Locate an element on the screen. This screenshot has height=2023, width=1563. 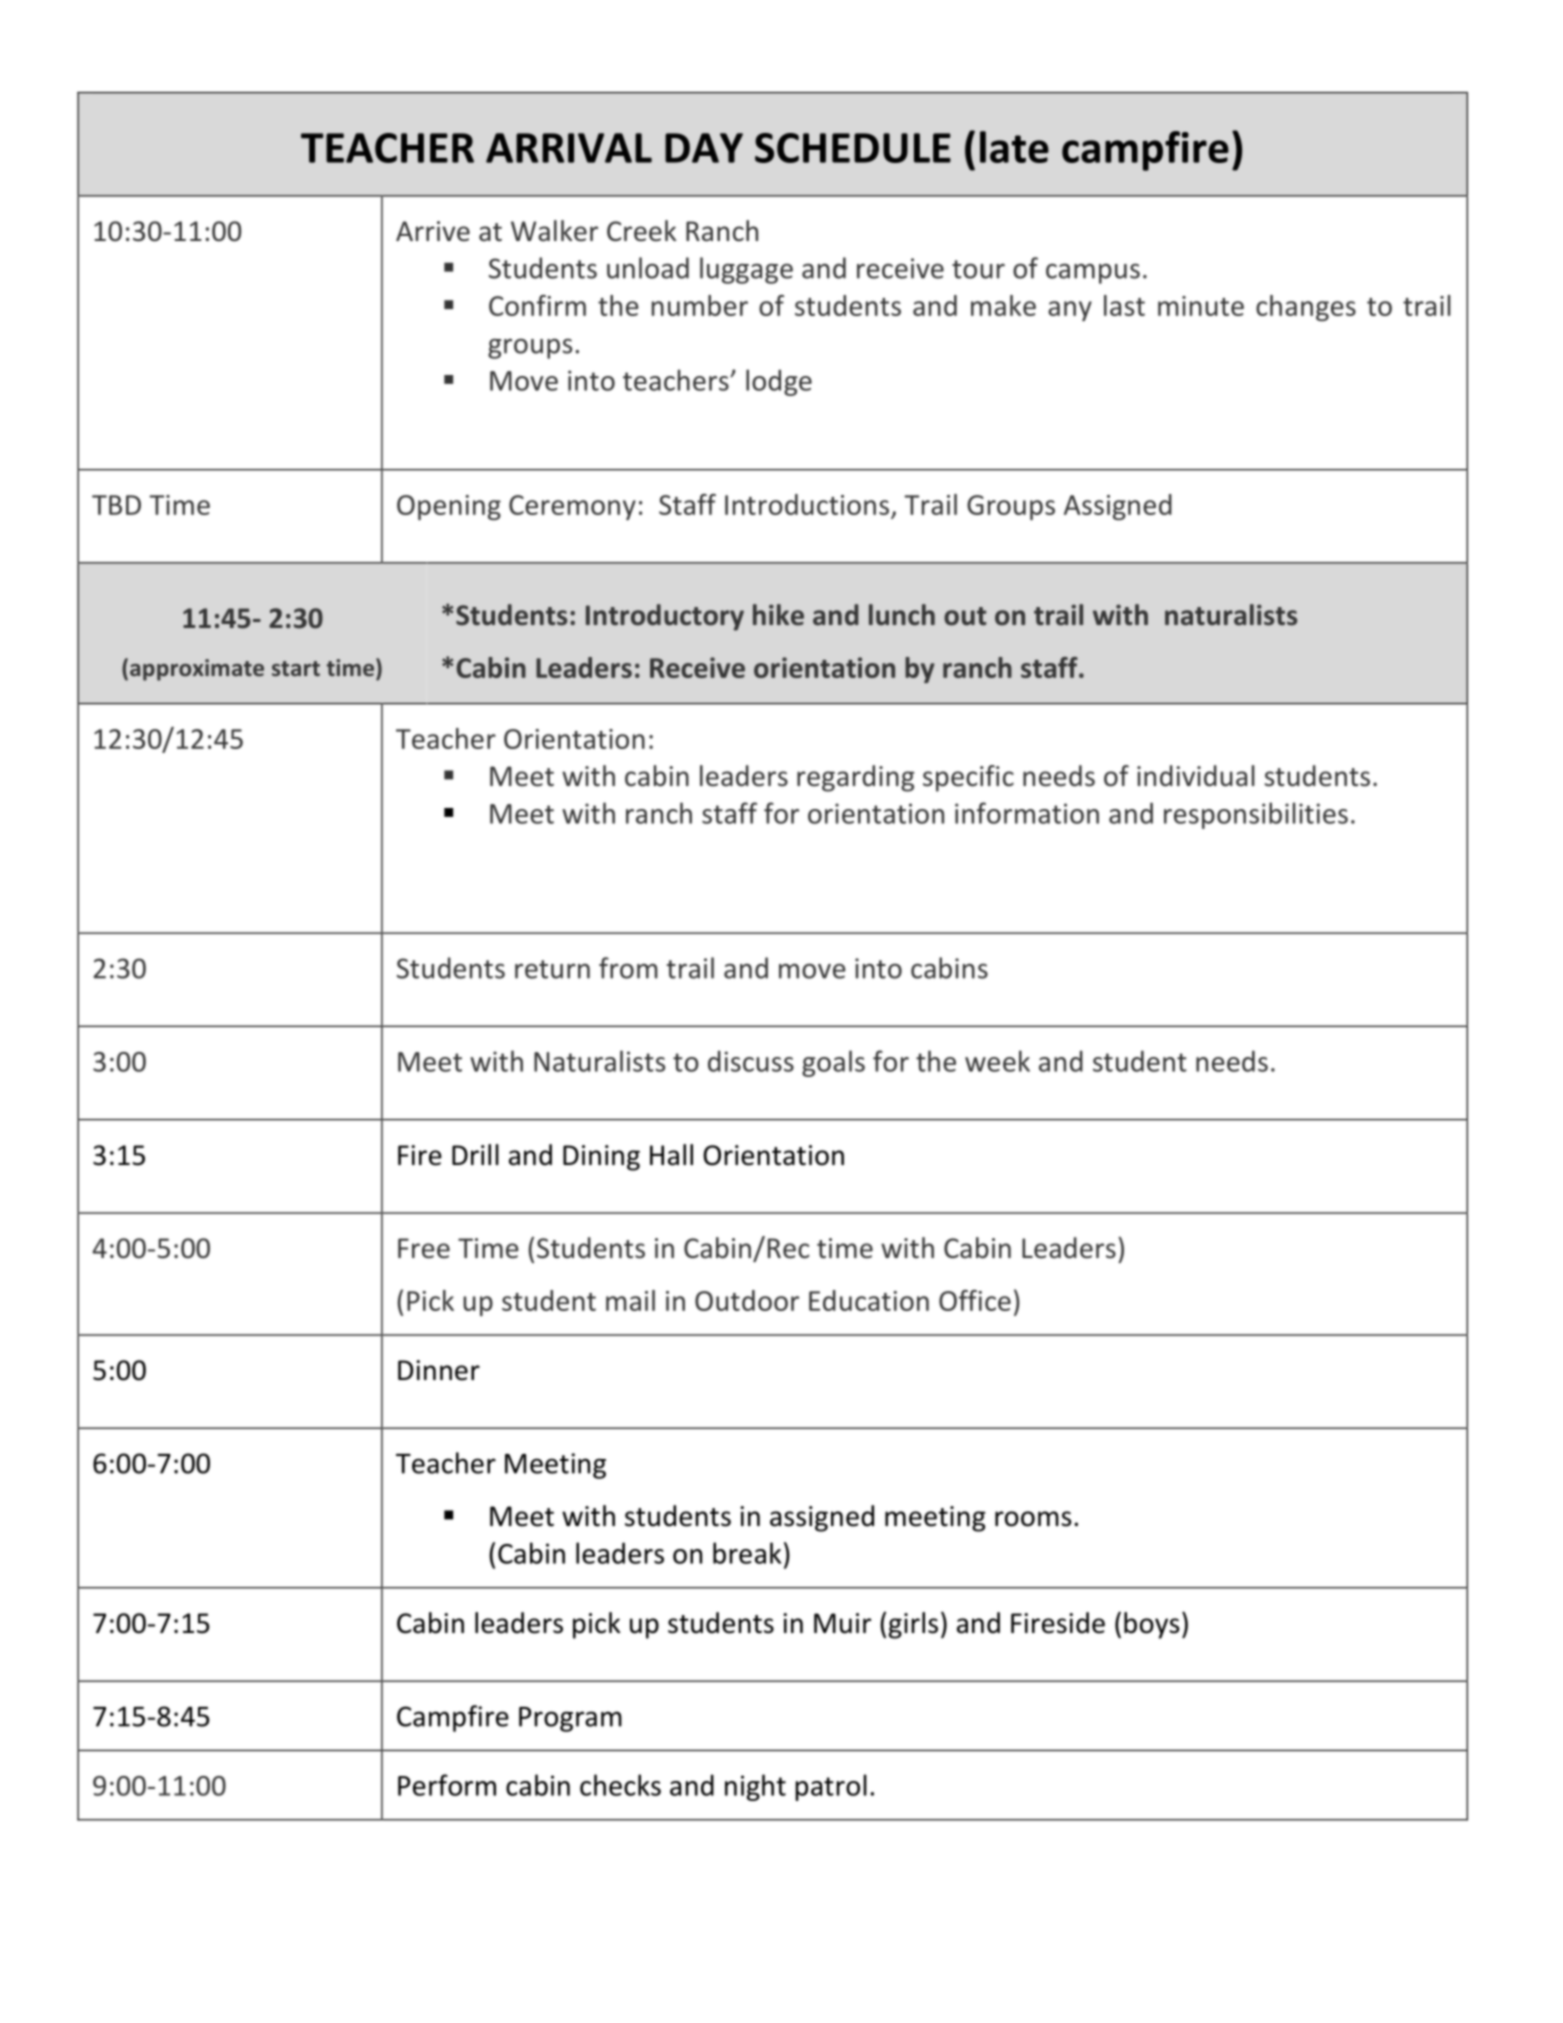
DAY is located at coordinates (704, 148).
